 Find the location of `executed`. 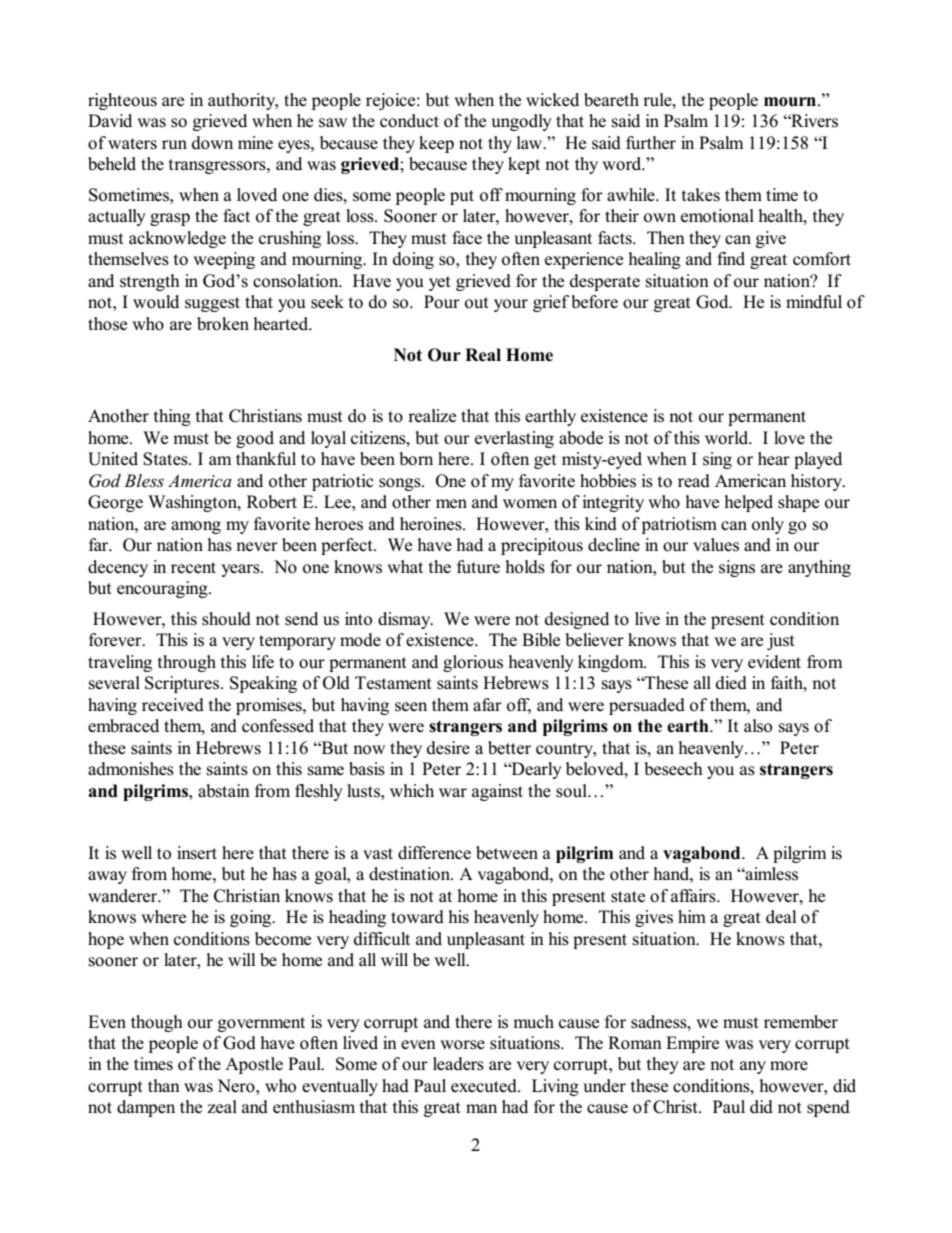

executed is located at coordinates (485, 1086).
